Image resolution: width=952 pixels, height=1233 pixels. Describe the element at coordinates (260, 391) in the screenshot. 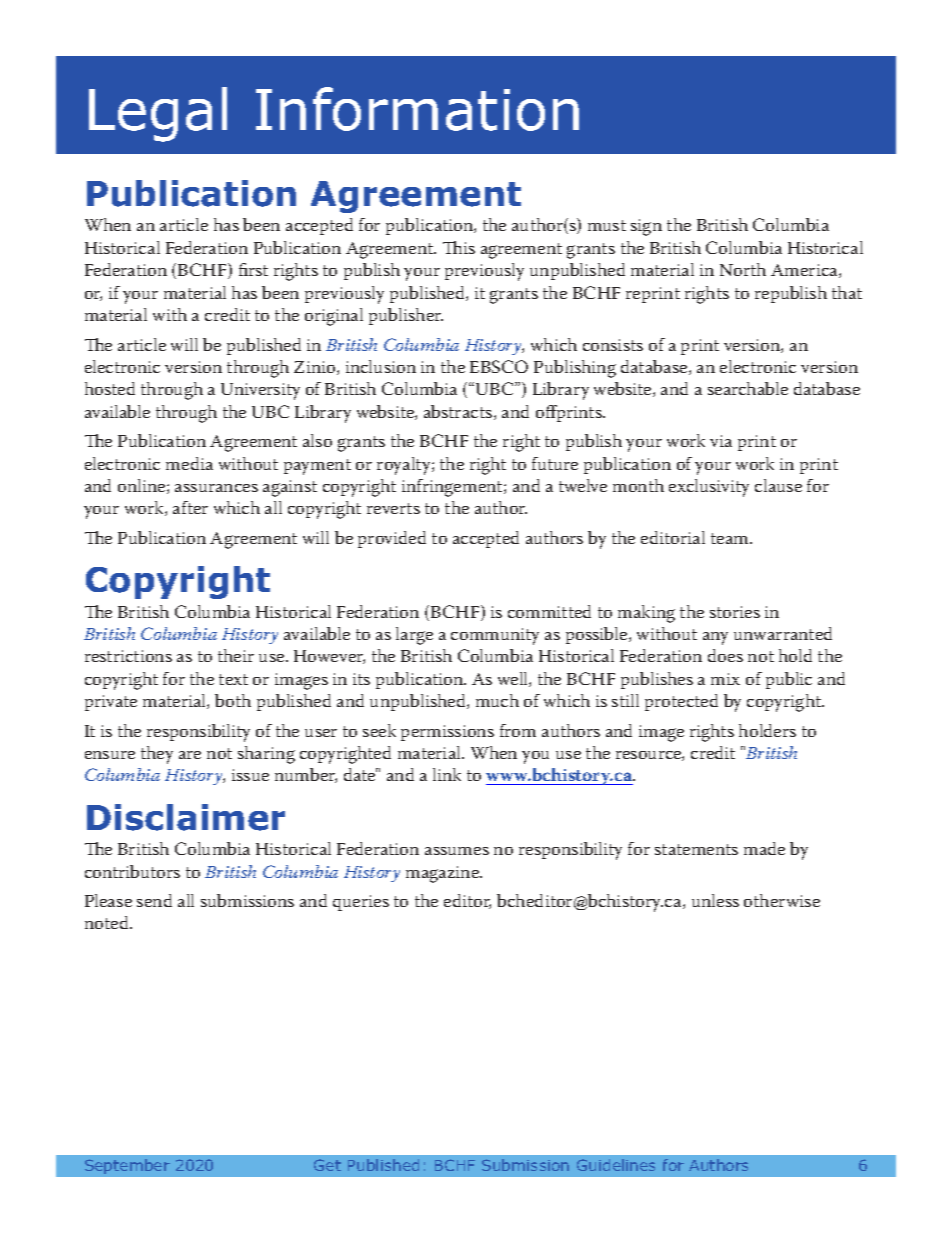

I see `University` at that location.
